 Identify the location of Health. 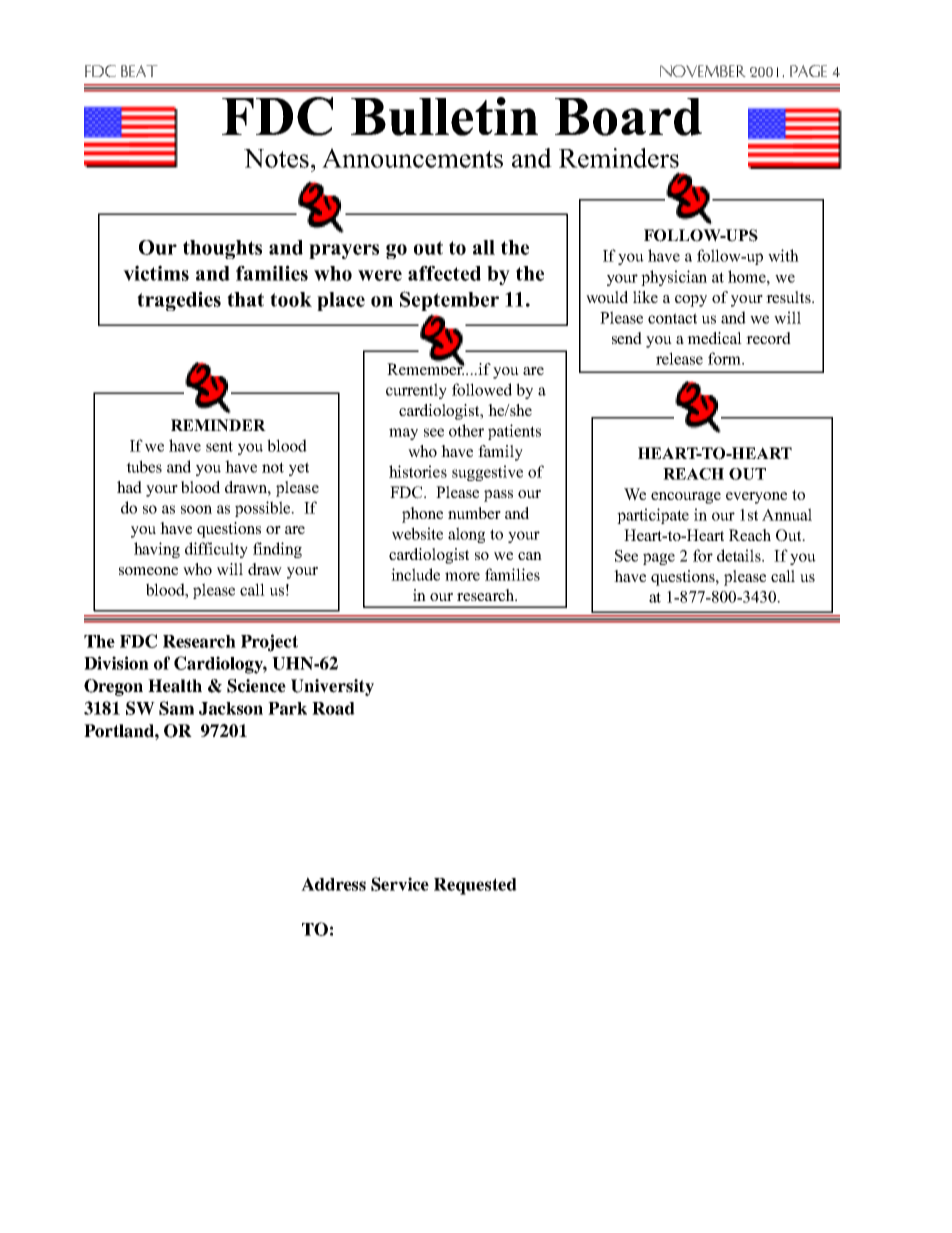
(175, 686).
